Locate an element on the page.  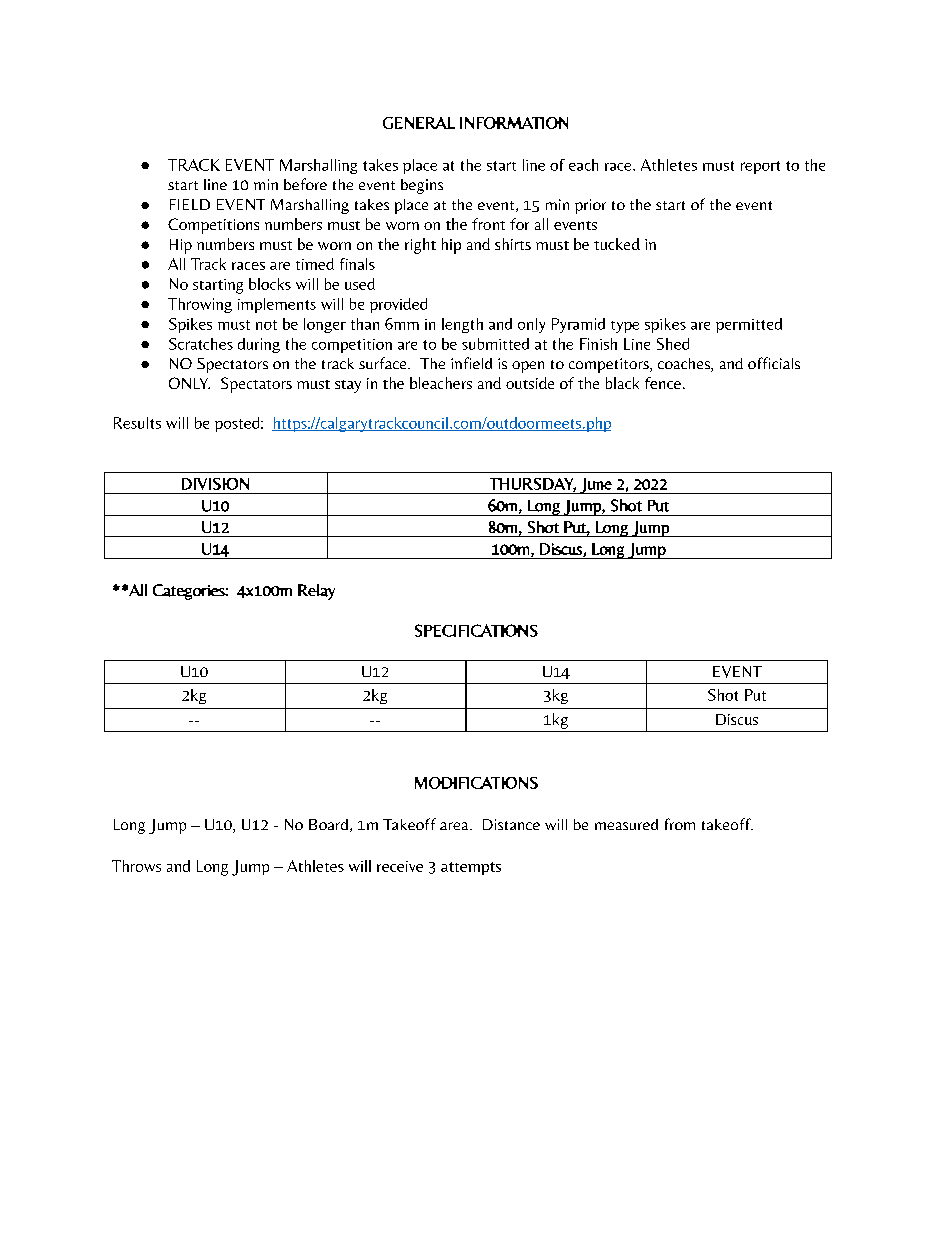
fence is located at coordinates (663, 383).
